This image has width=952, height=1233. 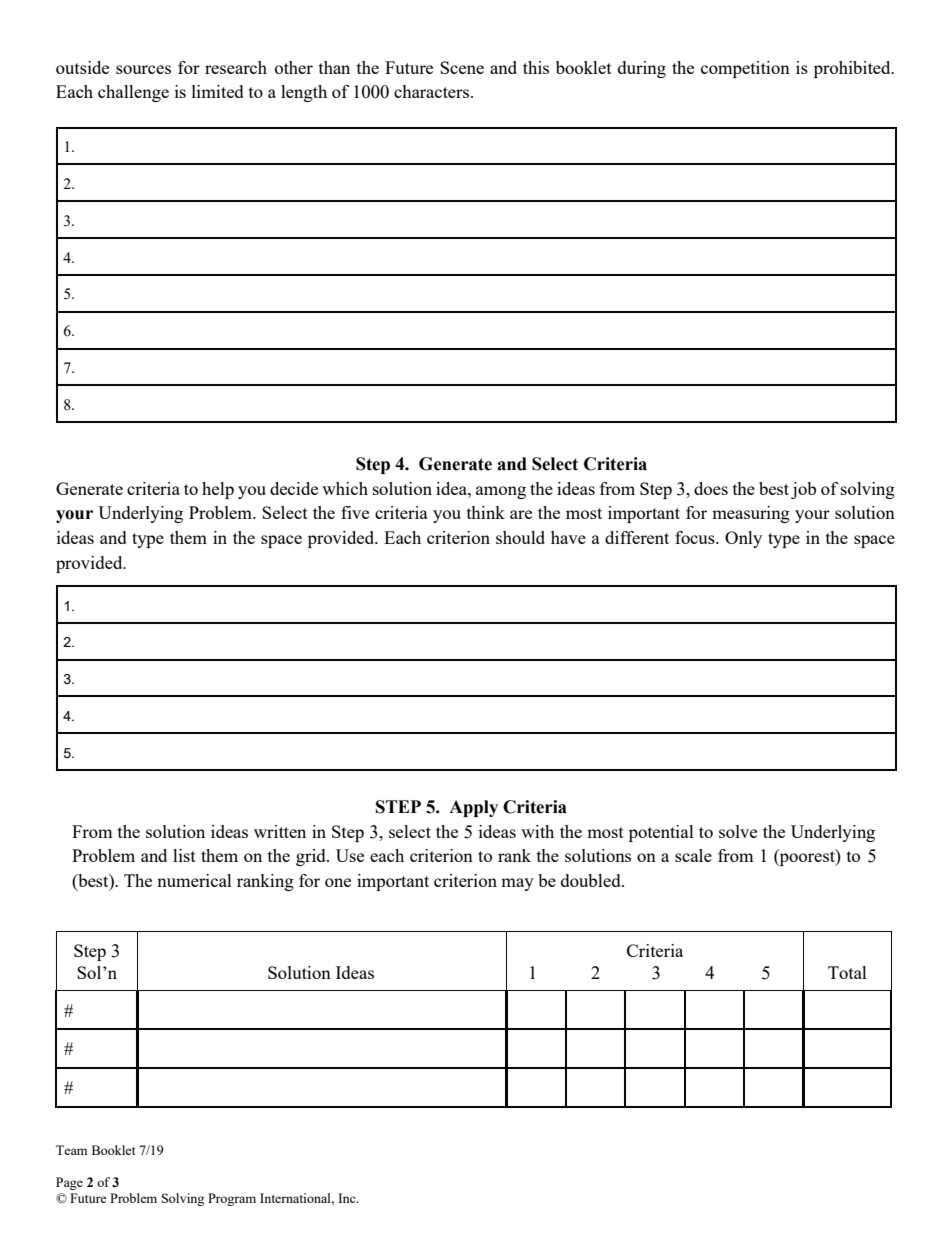 What do you see at coordinates (133, 93) in the image?
I see `challenge` at bounding box center [133, 93].
